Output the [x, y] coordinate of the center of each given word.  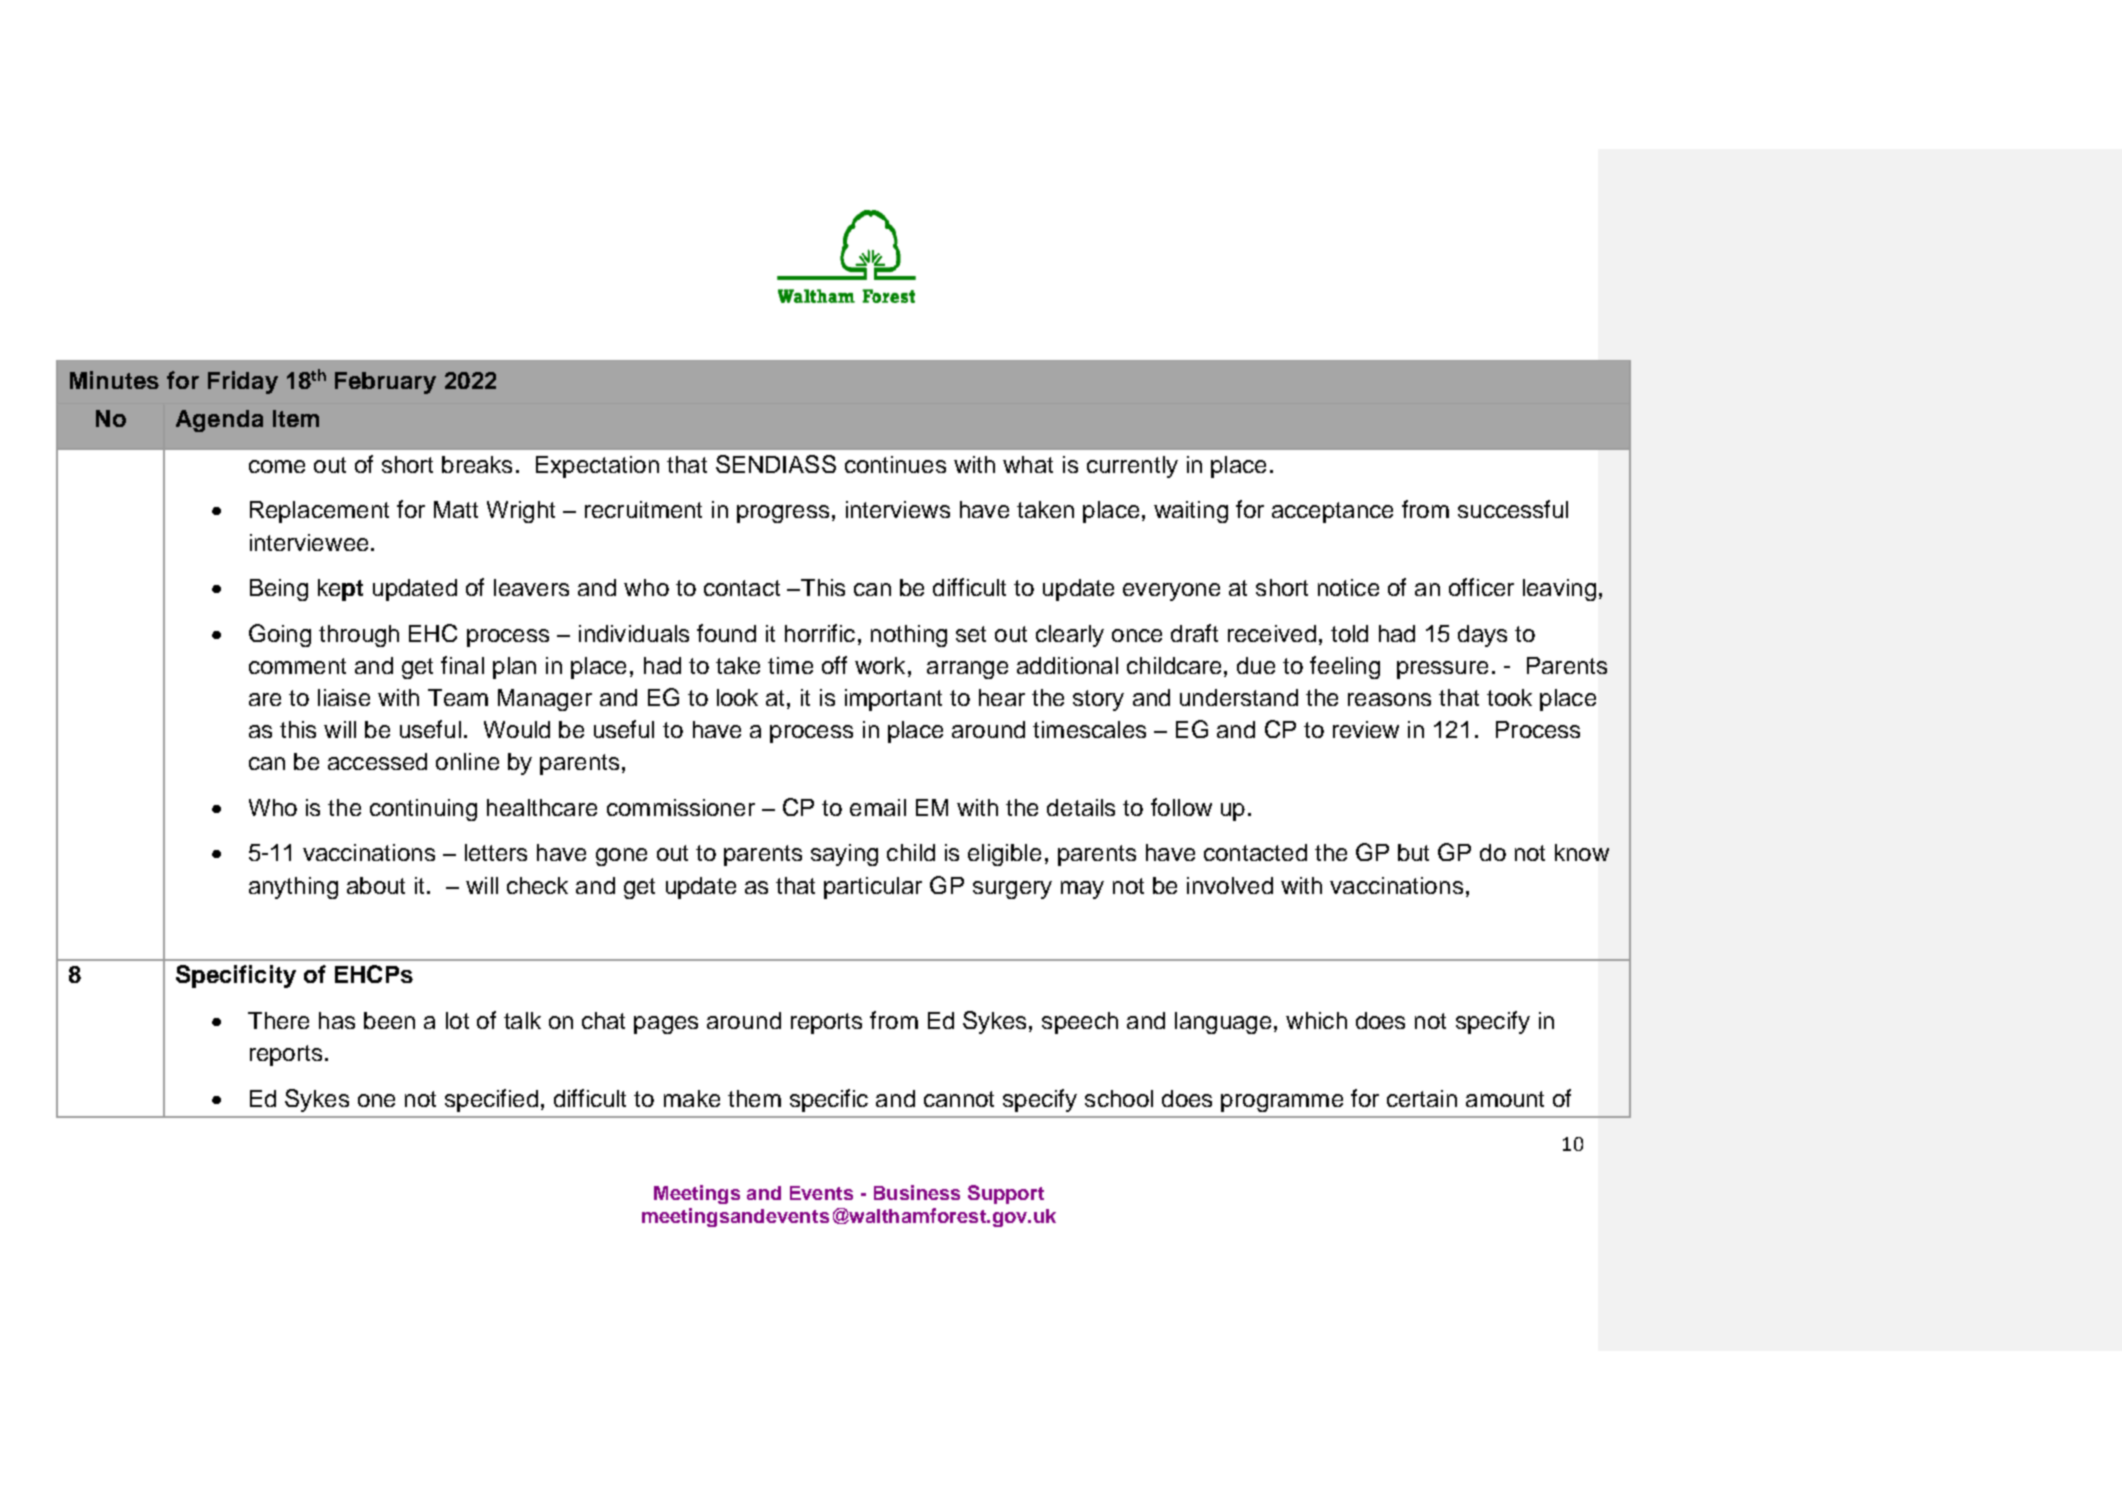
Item [296, 418]
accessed [377, 761]
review [1366, 729]
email [878, 807]
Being [279, 590]
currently [1132, 467]
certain [1422, 1098]
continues [895, 464]
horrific [820, 633]
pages [666, 1025]
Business [917, 1192]
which [1316, 1020]
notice [1348, 587]
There [278, 1020]
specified [491, 1100]
